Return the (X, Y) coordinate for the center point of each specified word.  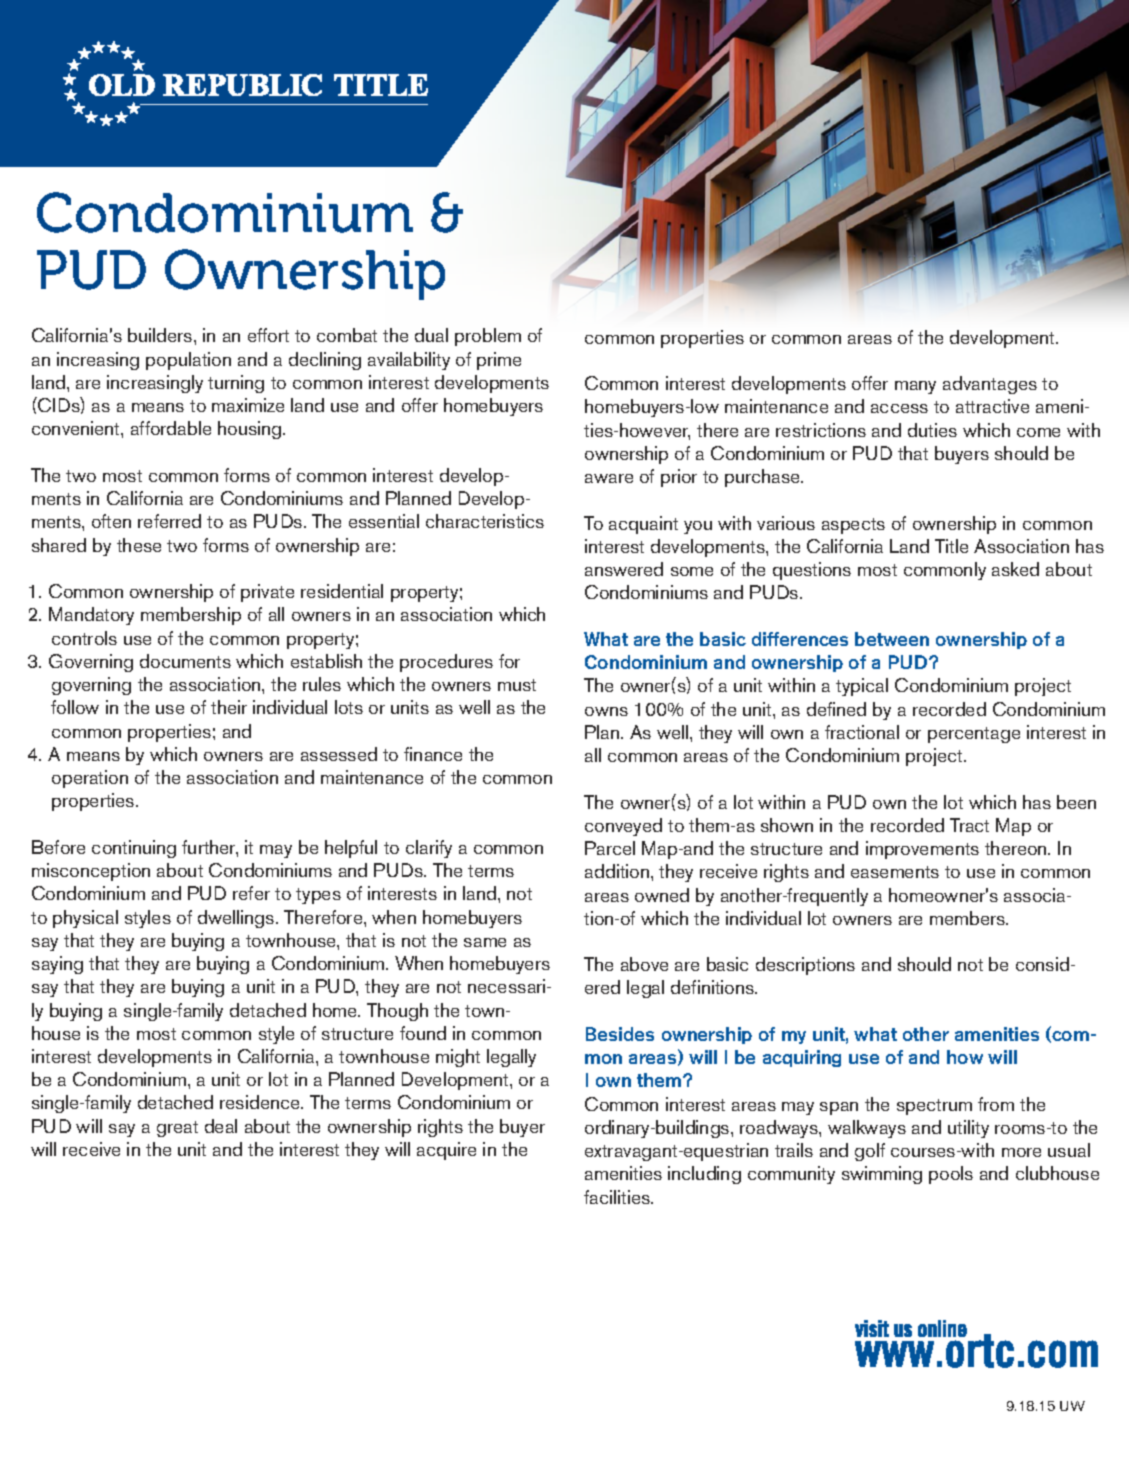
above (644, 964)
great (177, 1129)
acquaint (643, 525)
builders (161, 335)
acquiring (802, 1058)
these (139, 545)
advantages (990, 385)
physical (85, 919)
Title (951, 546)
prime (499, 361)
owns (606, 711)
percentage (974, 735)
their (229, 707)
